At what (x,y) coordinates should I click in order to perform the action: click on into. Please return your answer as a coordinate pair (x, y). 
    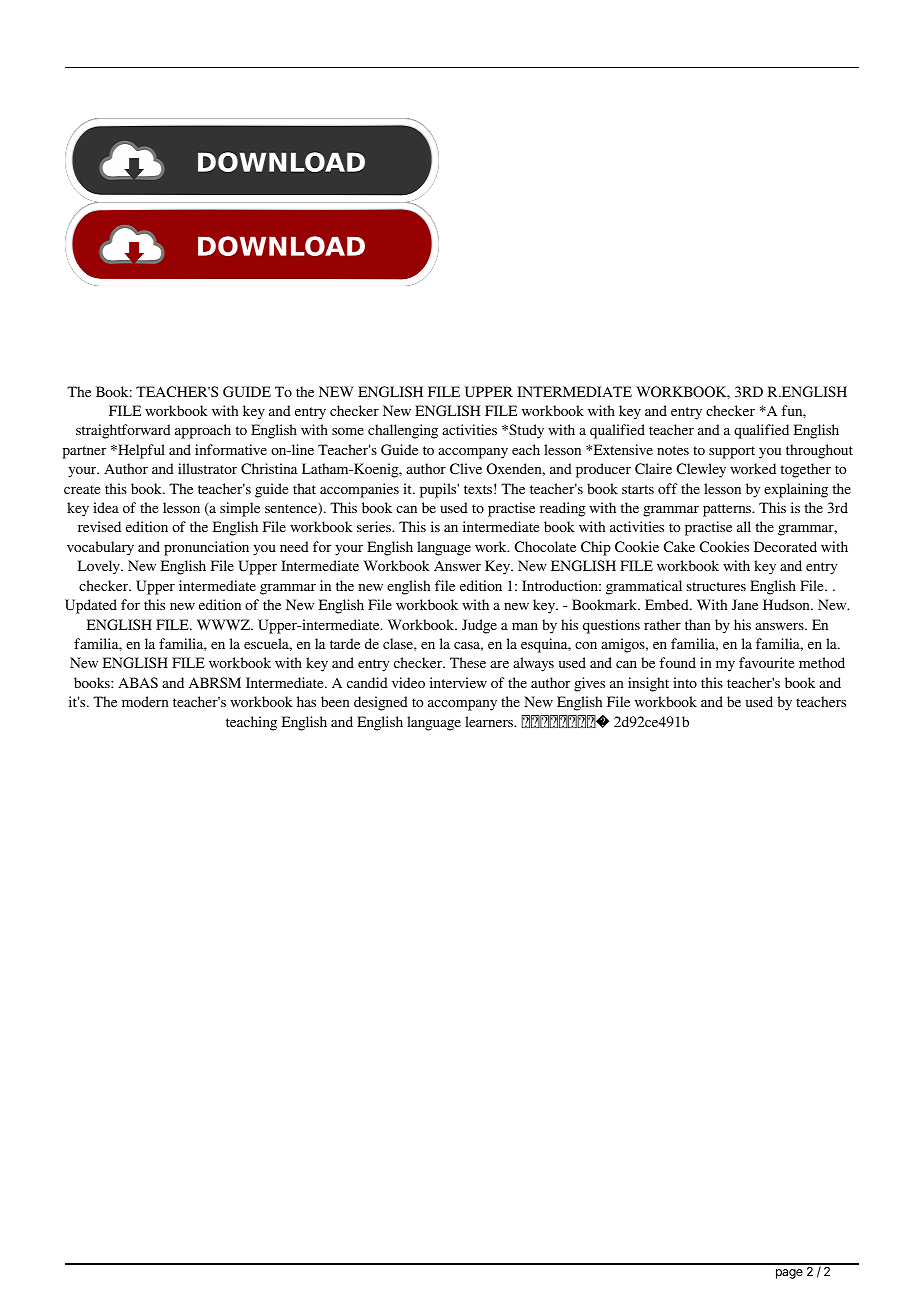
    Looking at the image, I should click on (685, 682).
